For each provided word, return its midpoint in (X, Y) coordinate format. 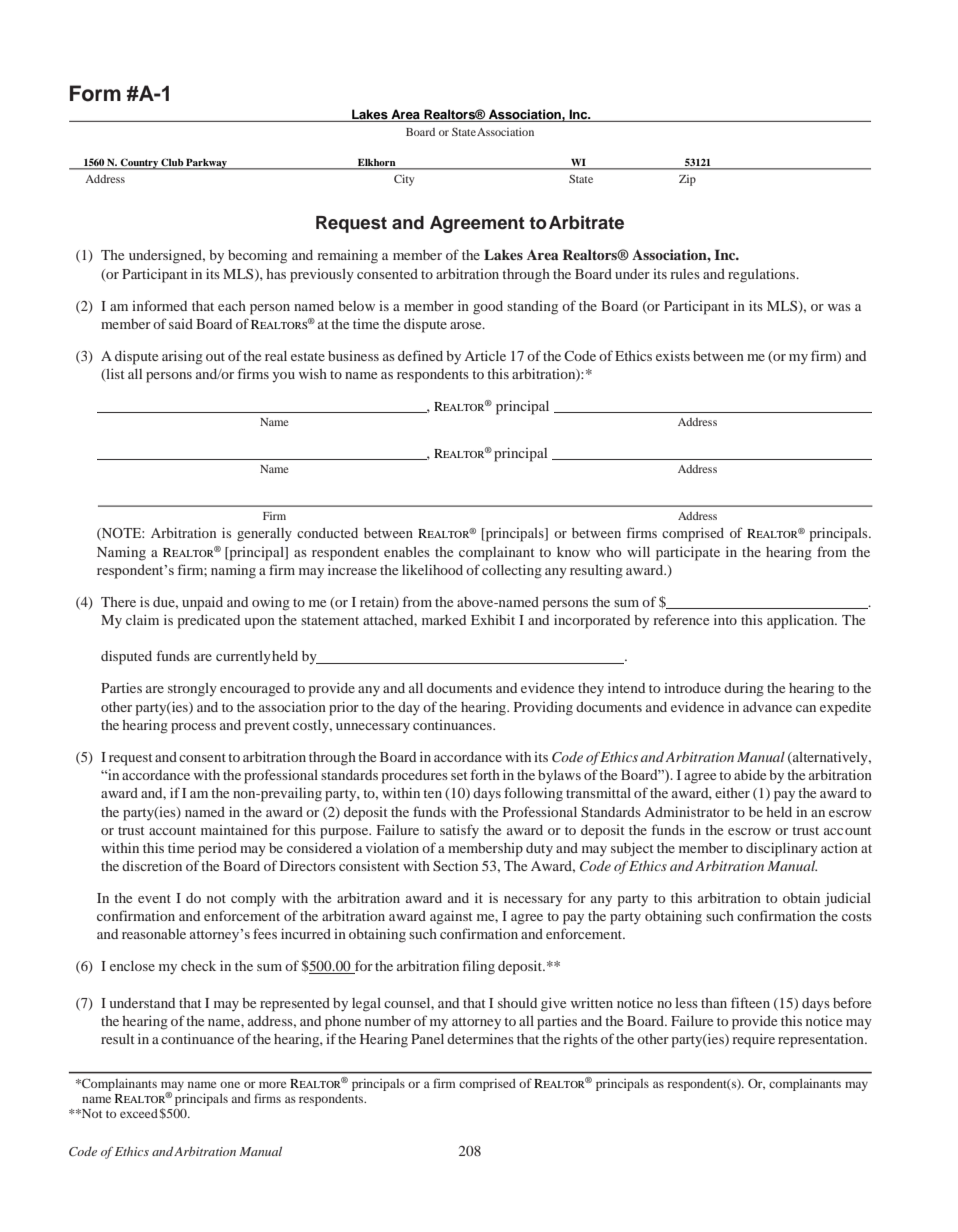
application (802, 621)
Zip (687, 180)
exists (673, 356)
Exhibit (493, 619)
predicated (209, 622)
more (272, 1084)
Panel (427, 1039)
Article (485, 356)
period (217, 850)
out (215, 356)
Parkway (206, 164)
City (404, 180)
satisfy (459, 831)
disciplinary (782, 849)
